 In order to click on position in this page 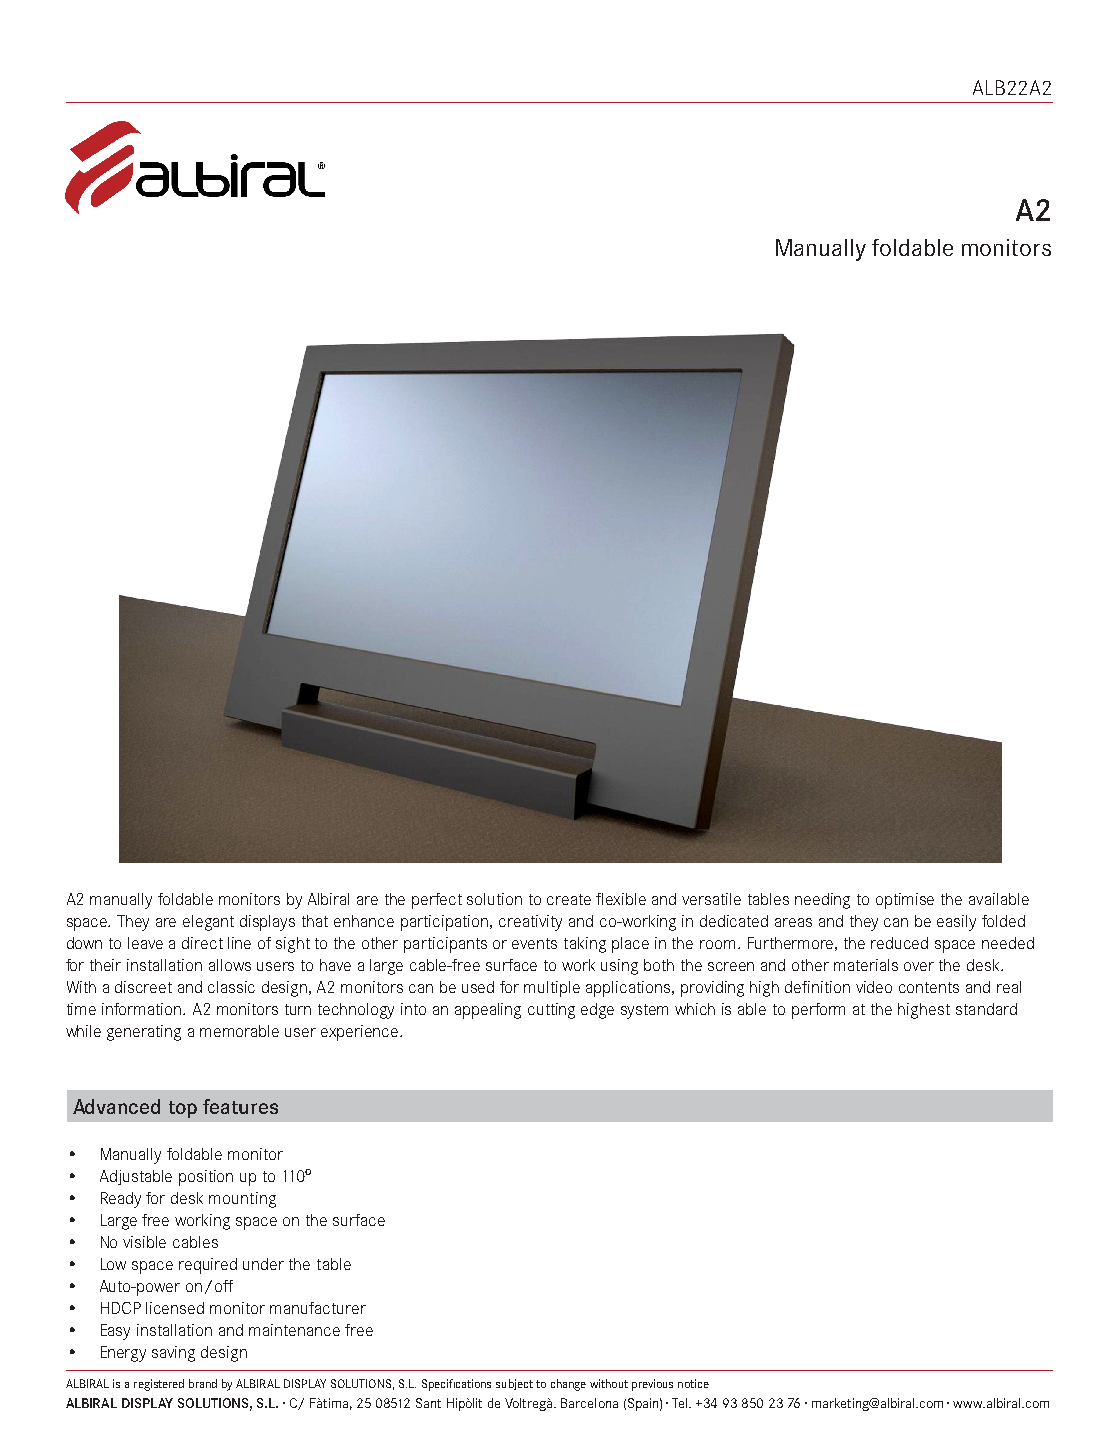, I will do `click(206, 1178)`.
